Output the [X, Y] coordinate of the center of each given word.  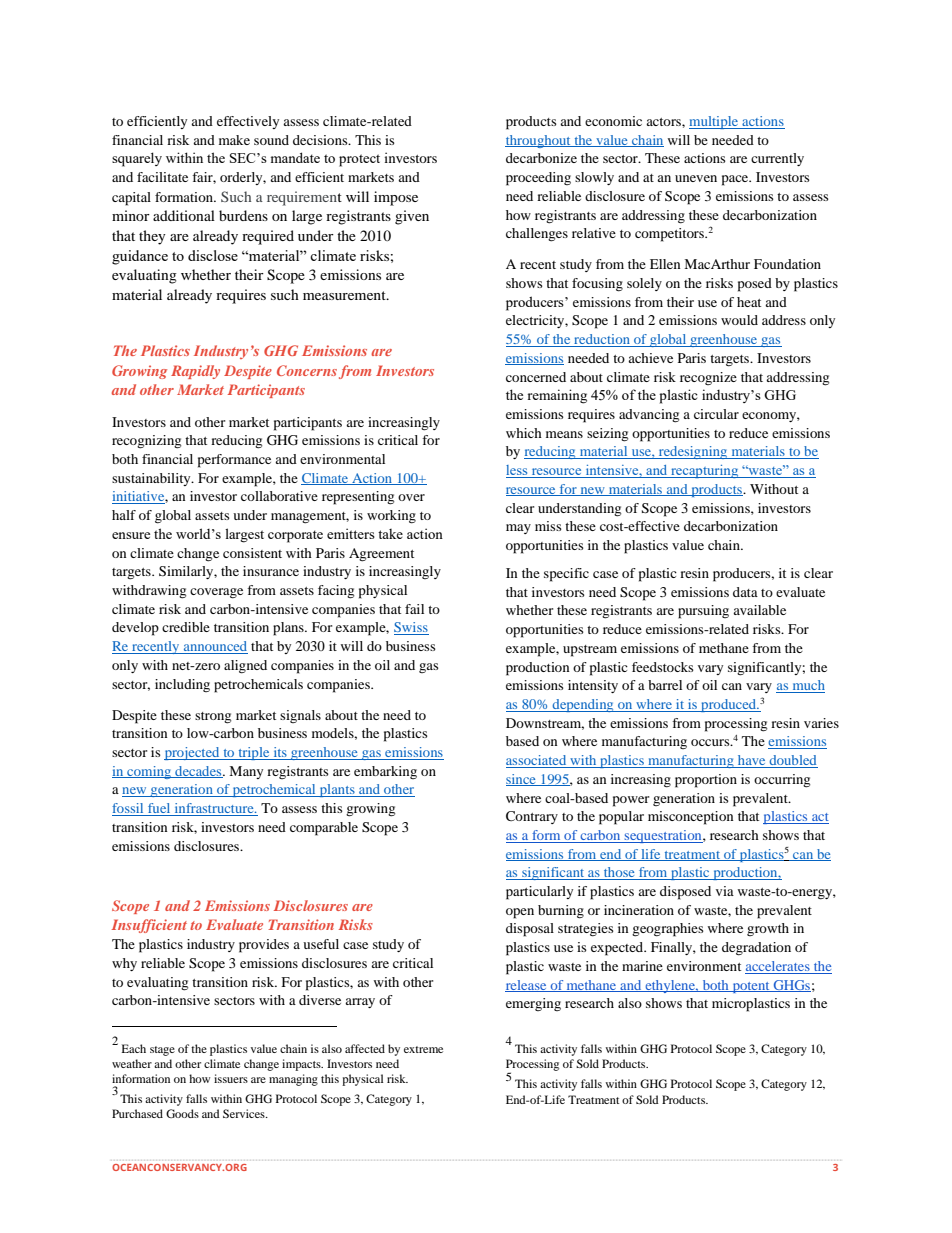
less [518, 471]
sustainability [152, 479]
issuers [231, 1078]
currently [777, 159]
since [522, 780]
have [752, 761]
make [234, 140]
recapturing [705, 471]
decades [198, 772]
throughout [539, 141]
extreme [423, 1049]
